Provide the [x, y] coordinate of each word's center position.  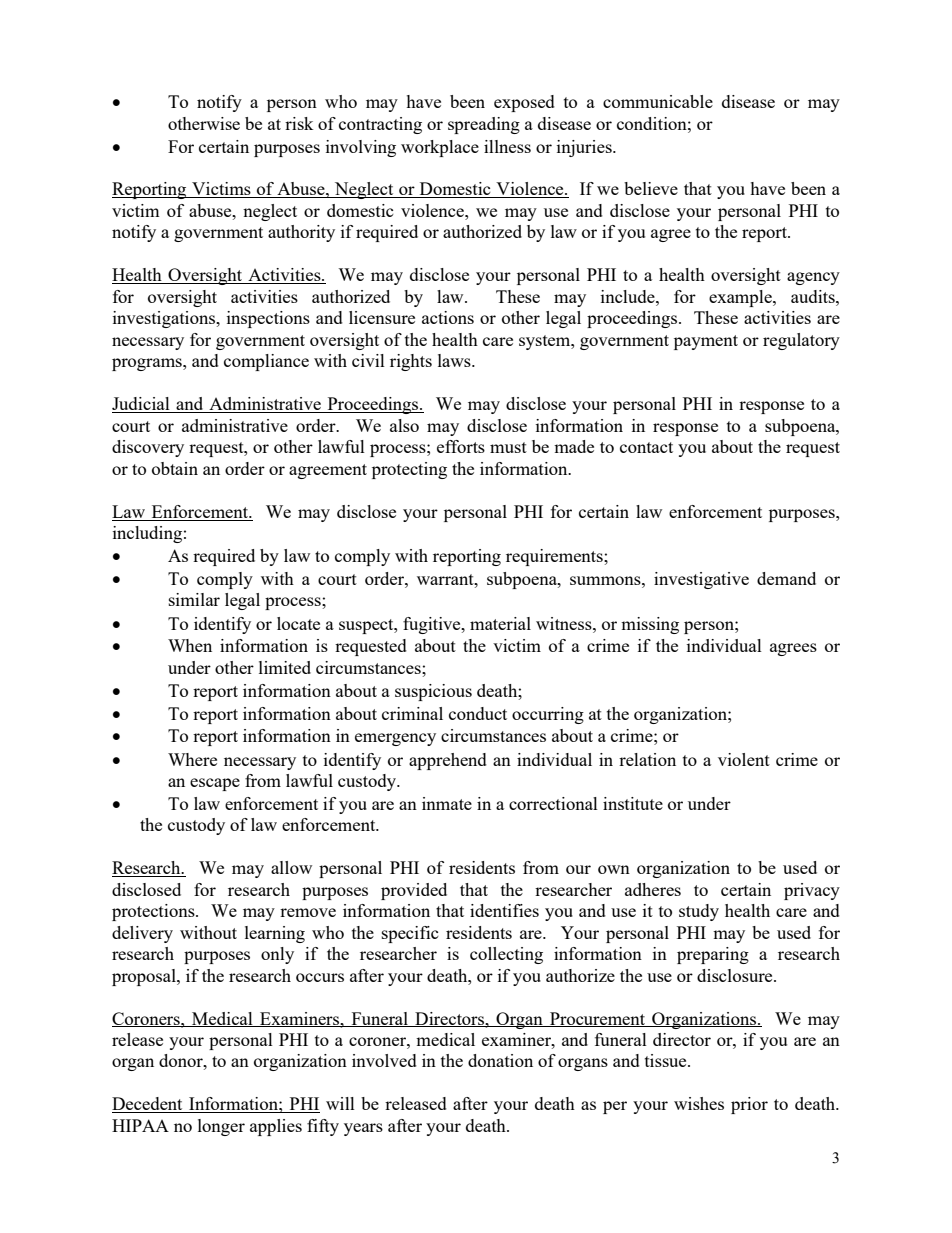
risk [299, 123]
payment [706, 342]
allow [291, 867]
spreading [484, 125]
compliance [266, 362]
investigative [701, 580]
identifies [504, 910]
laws [455, 360]
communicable [658, 101]
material [500, 623]
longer [221, 1127]
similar [194, 599]
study [699, 912]
